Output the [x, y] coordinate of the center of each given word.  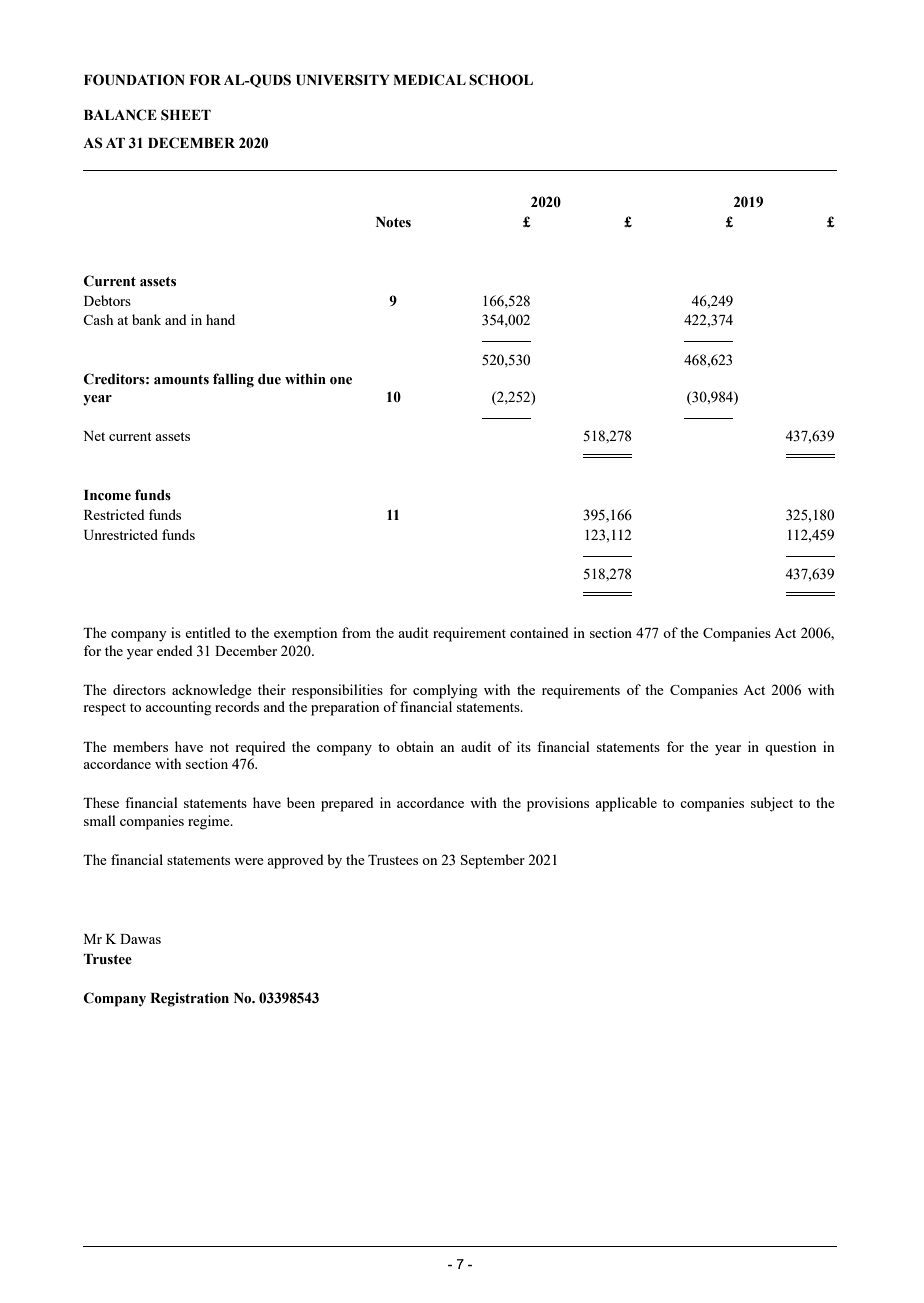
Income [107, 495]
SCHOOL [501, 80]
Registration [189, 999]
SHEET [186, 115]
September [493, 861]
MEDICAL [429, 80]
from [356, 632]
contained [539, 632]
